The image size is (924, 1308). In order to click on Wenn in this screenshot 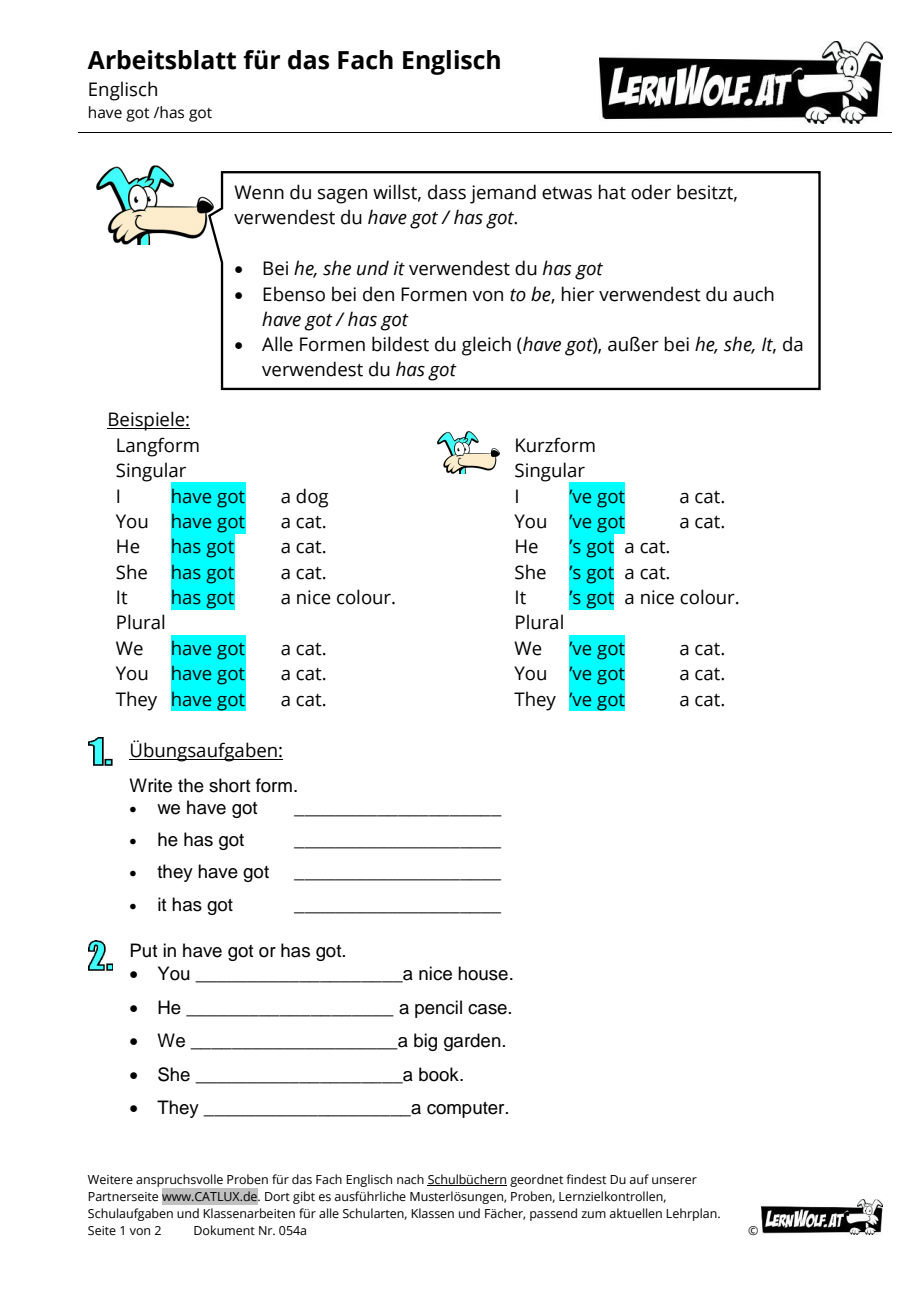, I will do `click(259, 192)`.
